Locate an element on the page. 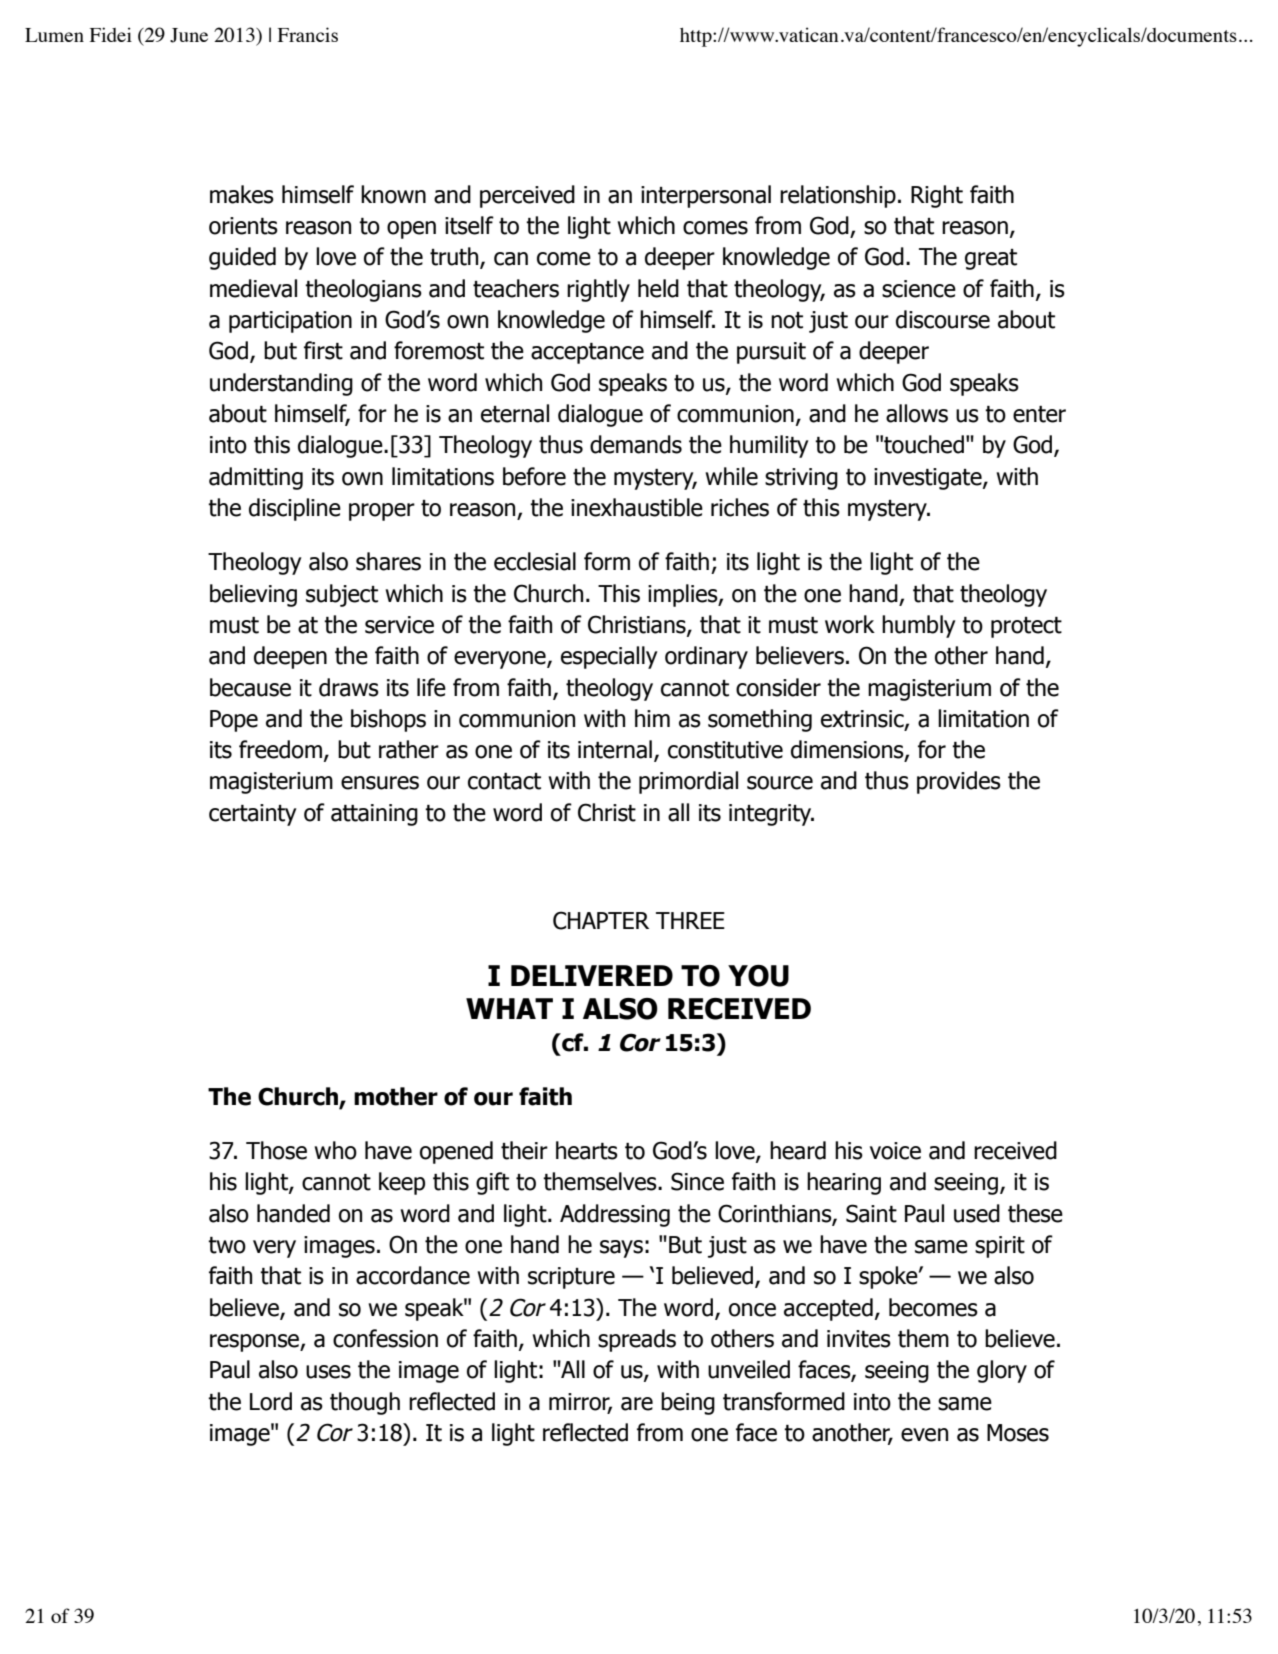 This document has width=1278, height=1654. spreads is located at coordinates (637, 1340).
